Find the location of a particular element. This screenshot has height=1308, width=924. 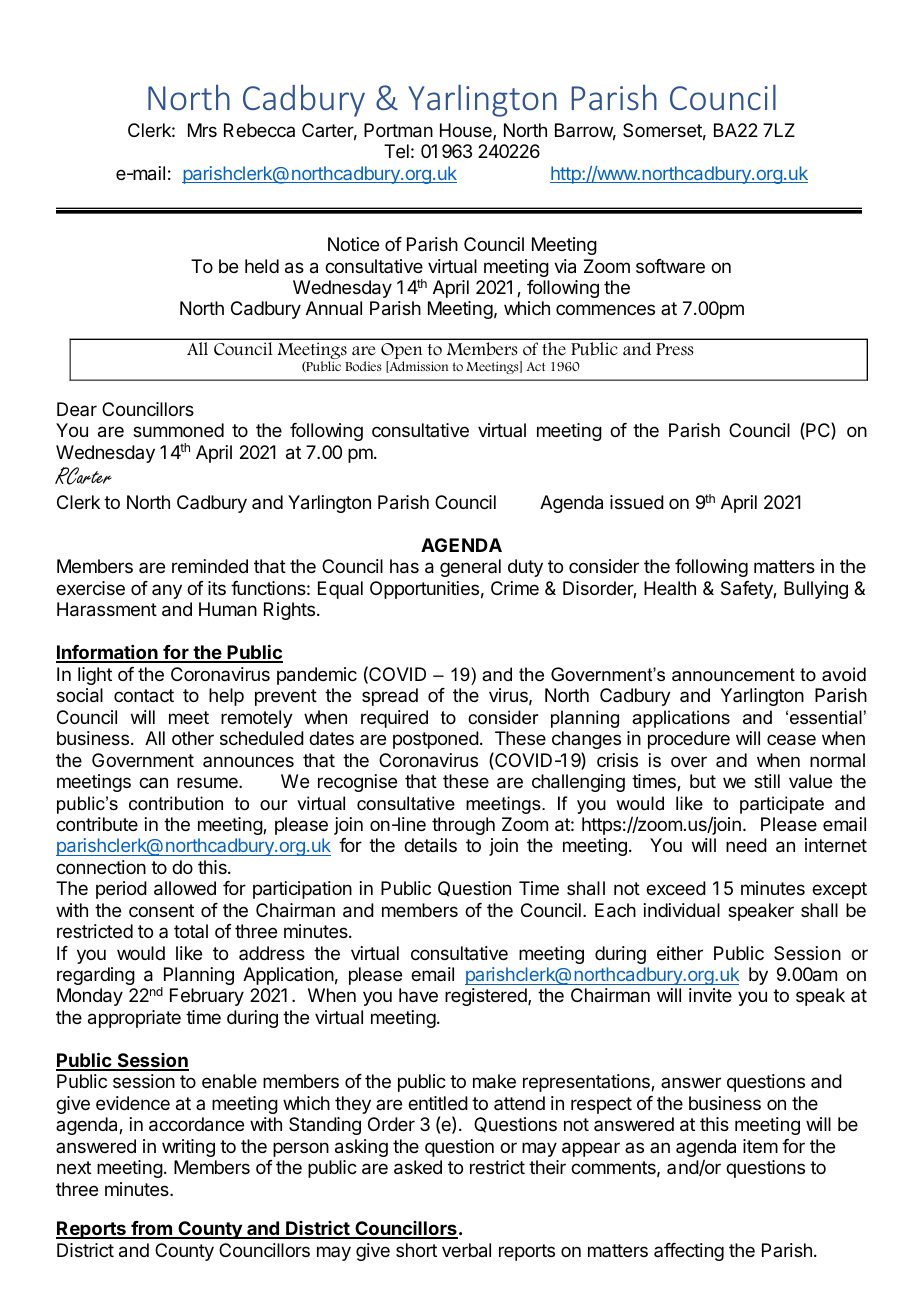

reminded is located at coordinates (210, 566).
